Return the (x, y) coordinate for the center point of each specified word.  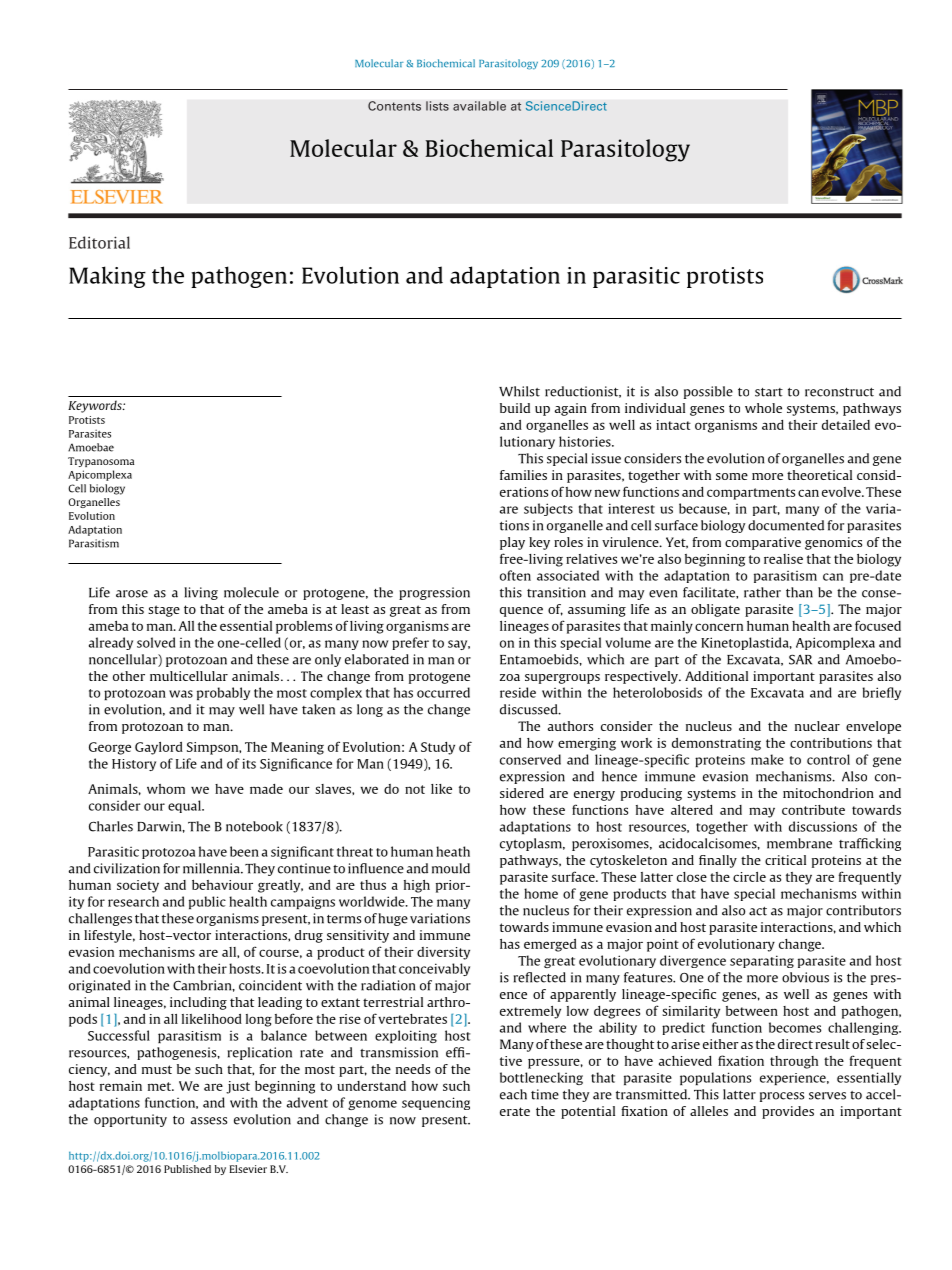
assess (209, 1121)
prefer (410, 643)
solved (156, 642)
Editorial (99, 242)
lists (437, 106)
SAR (800, 659)
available (479, 106)
